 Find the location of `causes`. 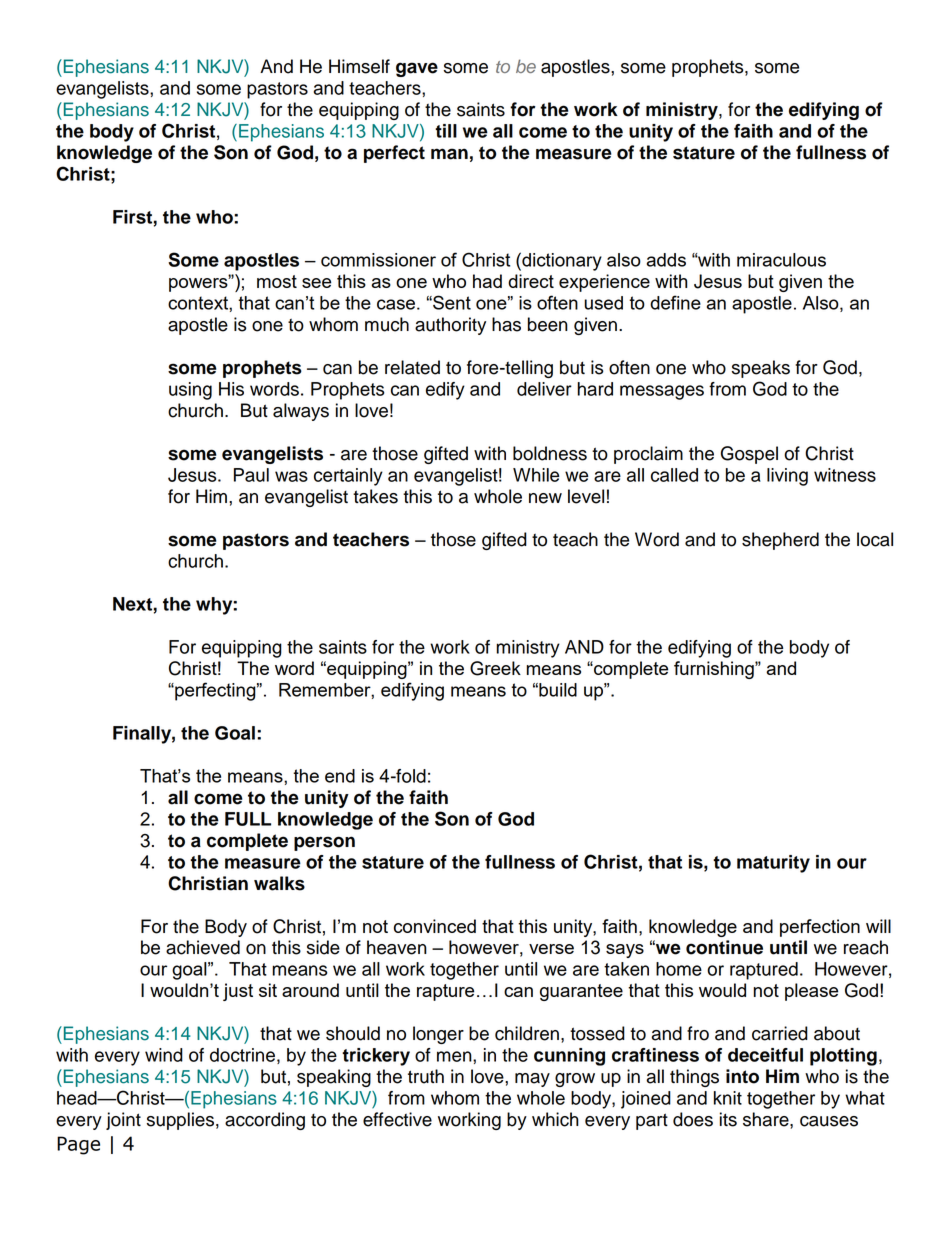

causes is located at coordinates (829, 1121).
